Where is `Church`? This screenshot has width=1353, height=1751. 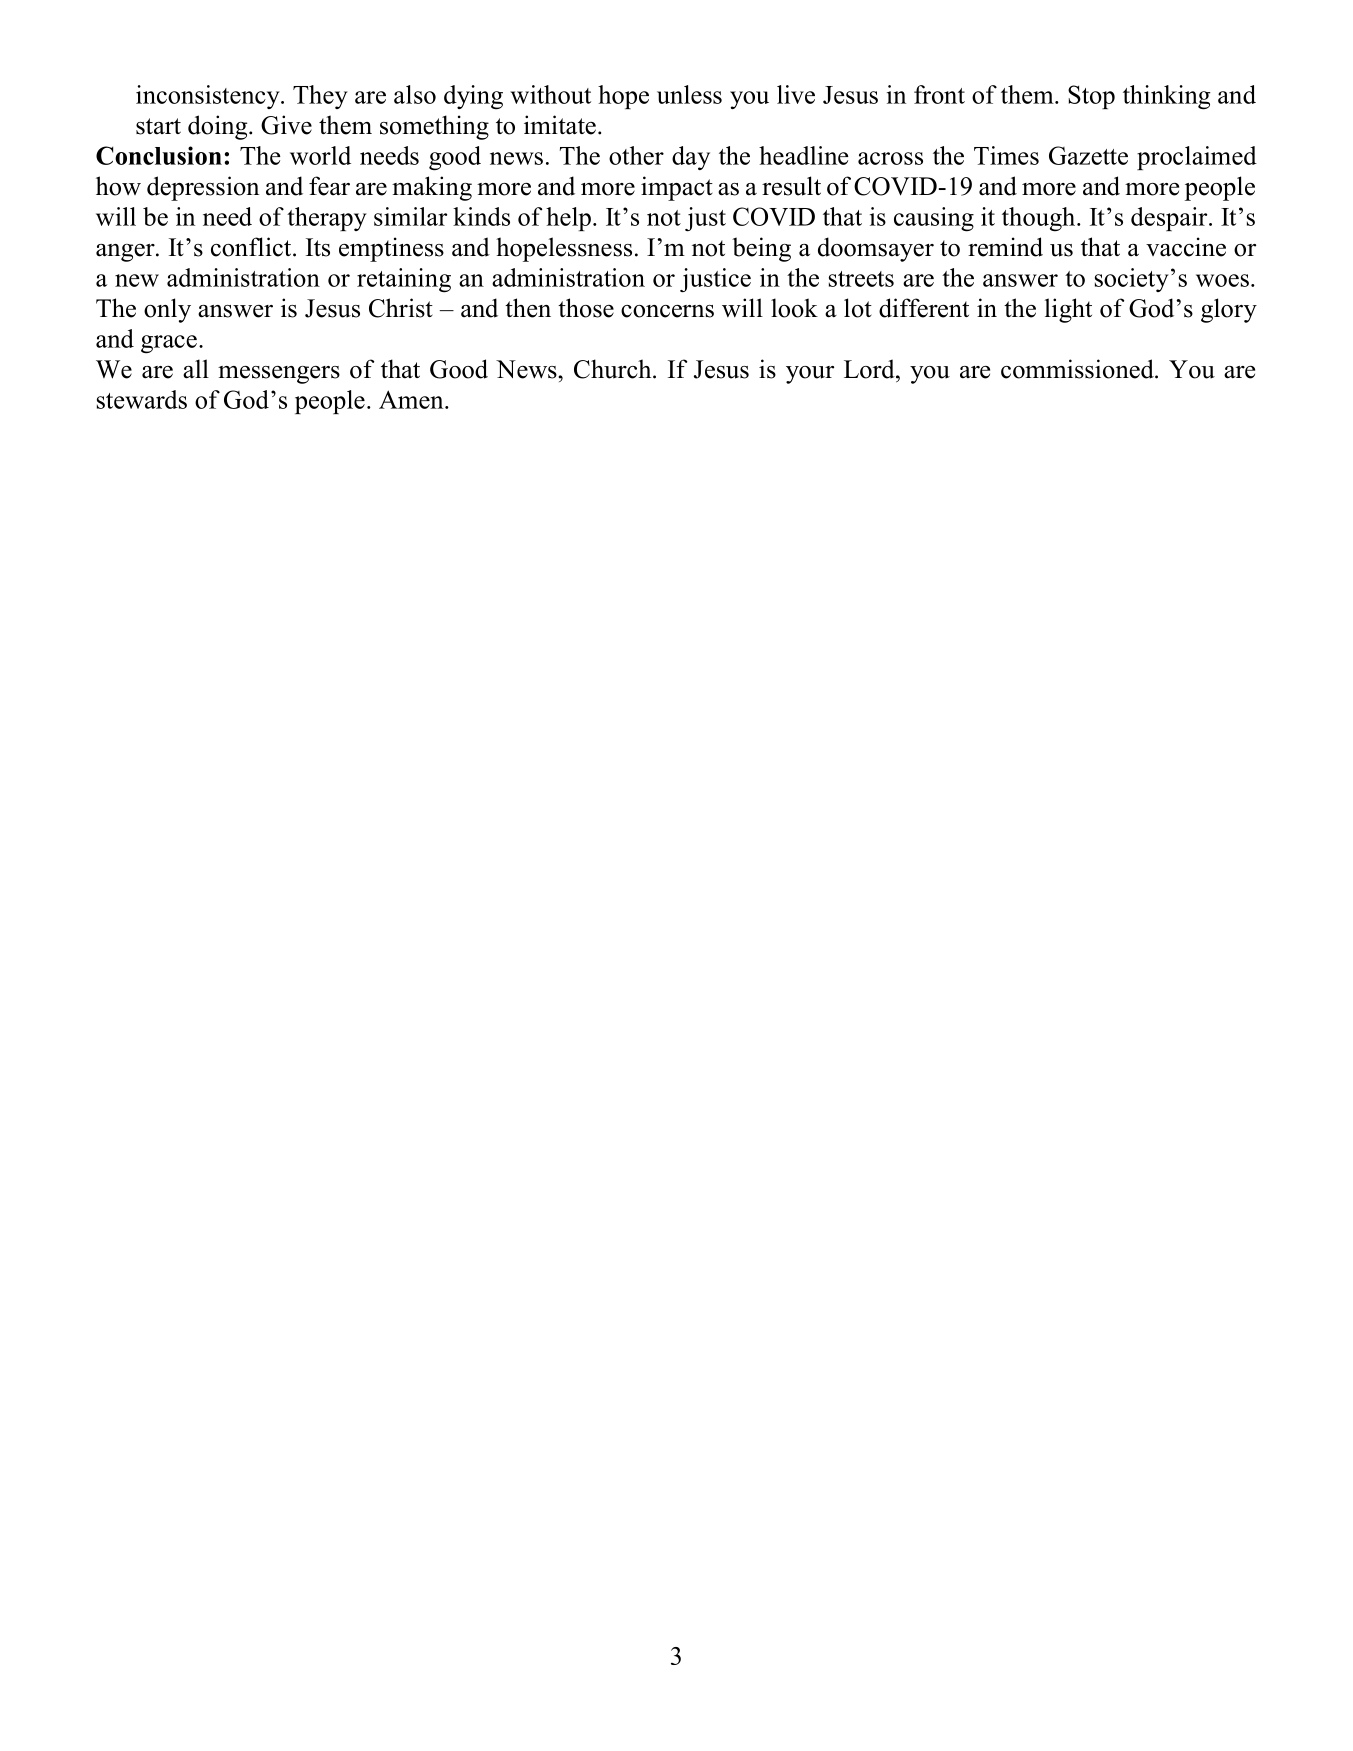 Church is located at coordinates (614, 369).
